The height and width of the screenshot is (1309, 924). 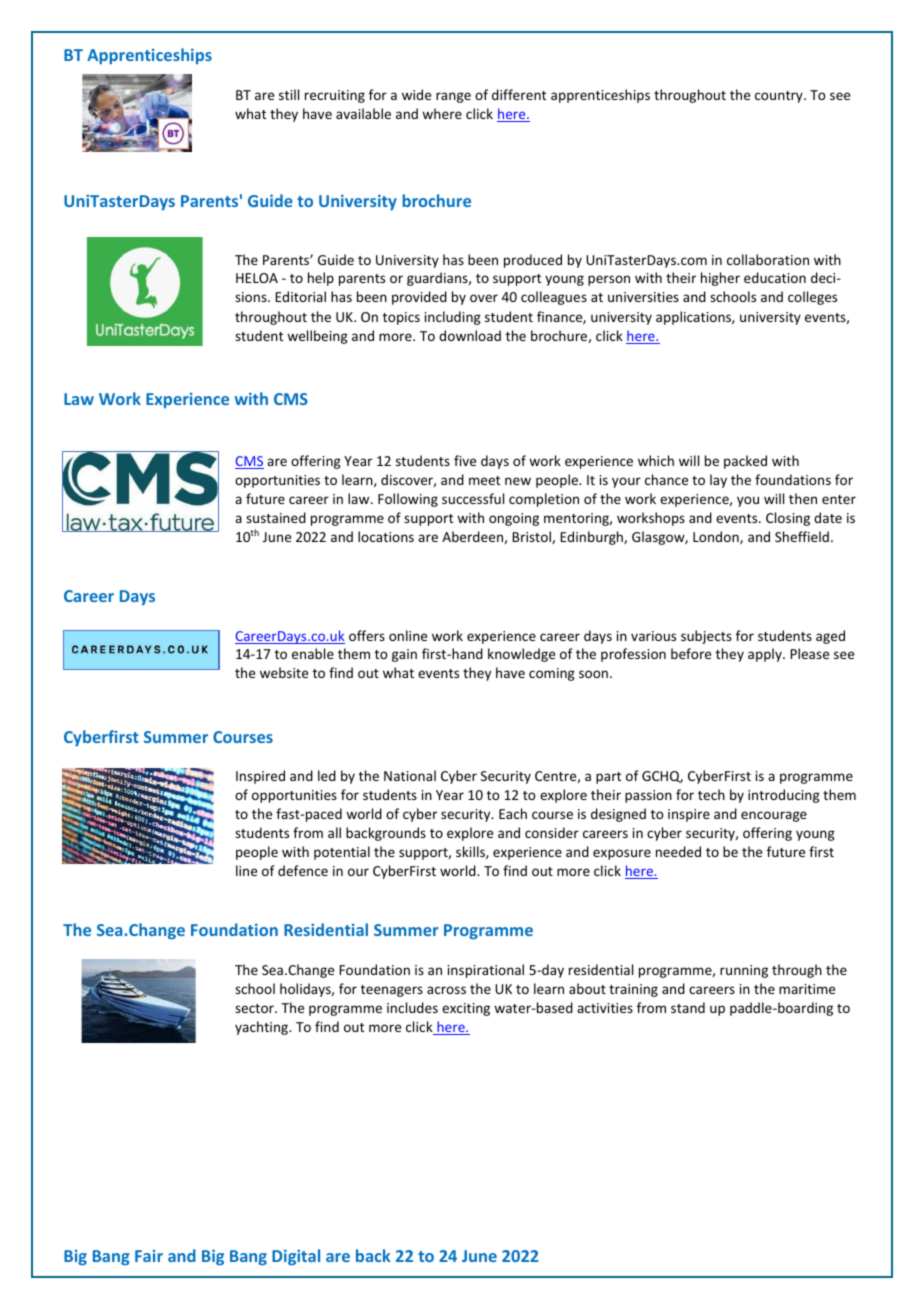 I want to click on stand, so click(x=688, y=1007).
